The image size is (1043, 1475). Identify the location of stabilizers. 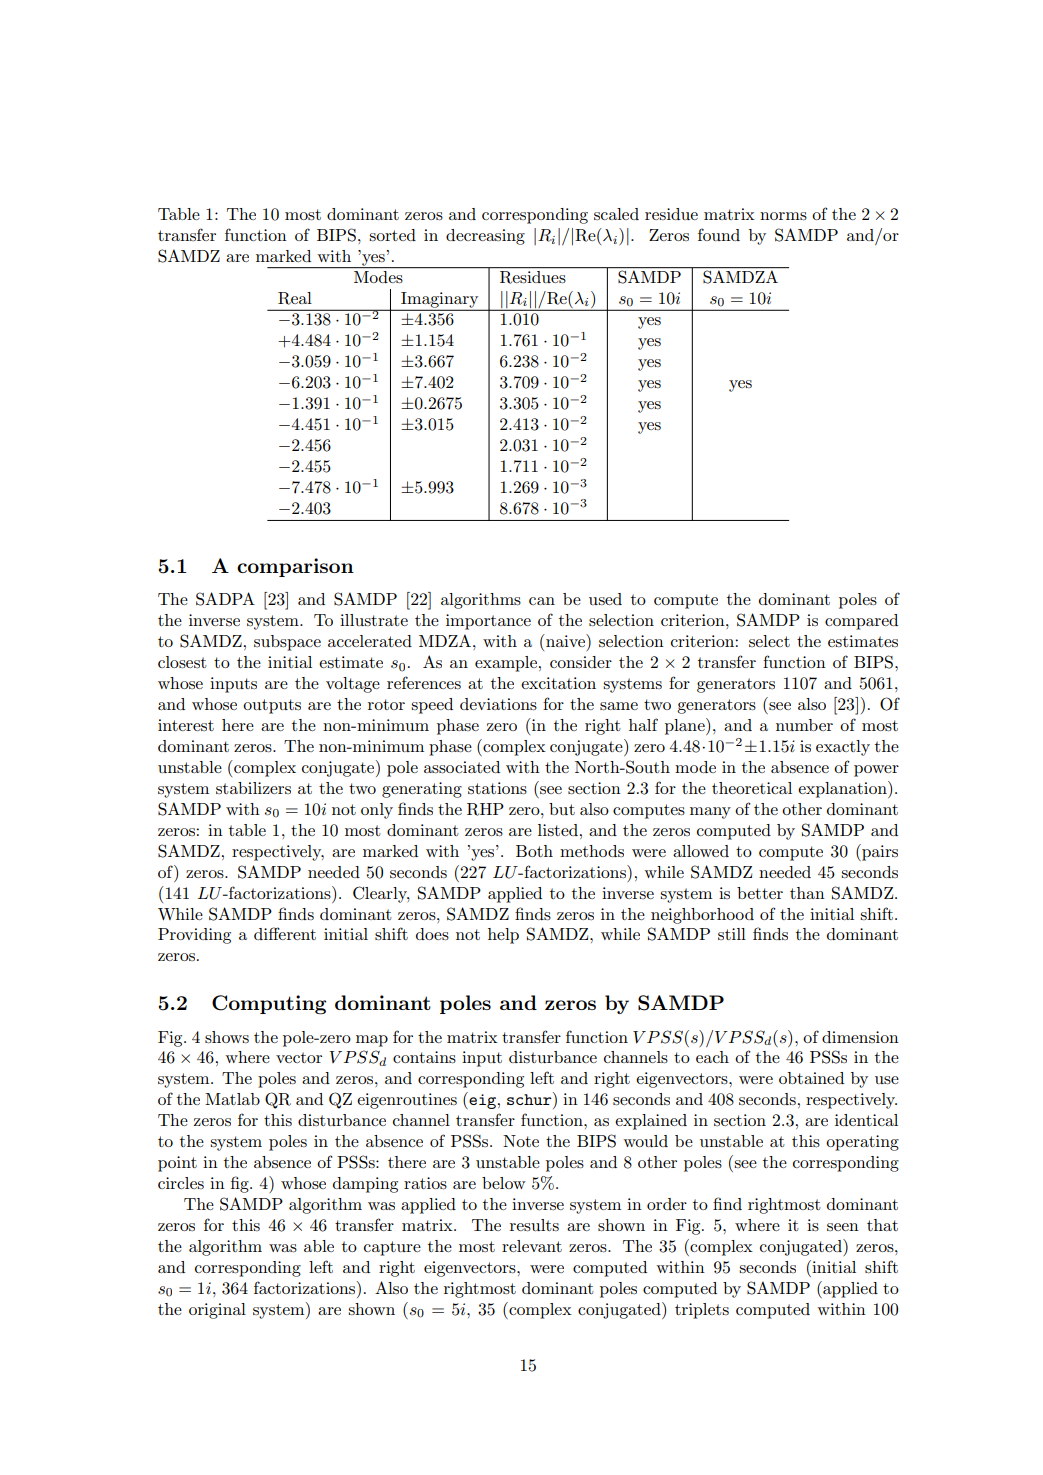
(253, 788).
